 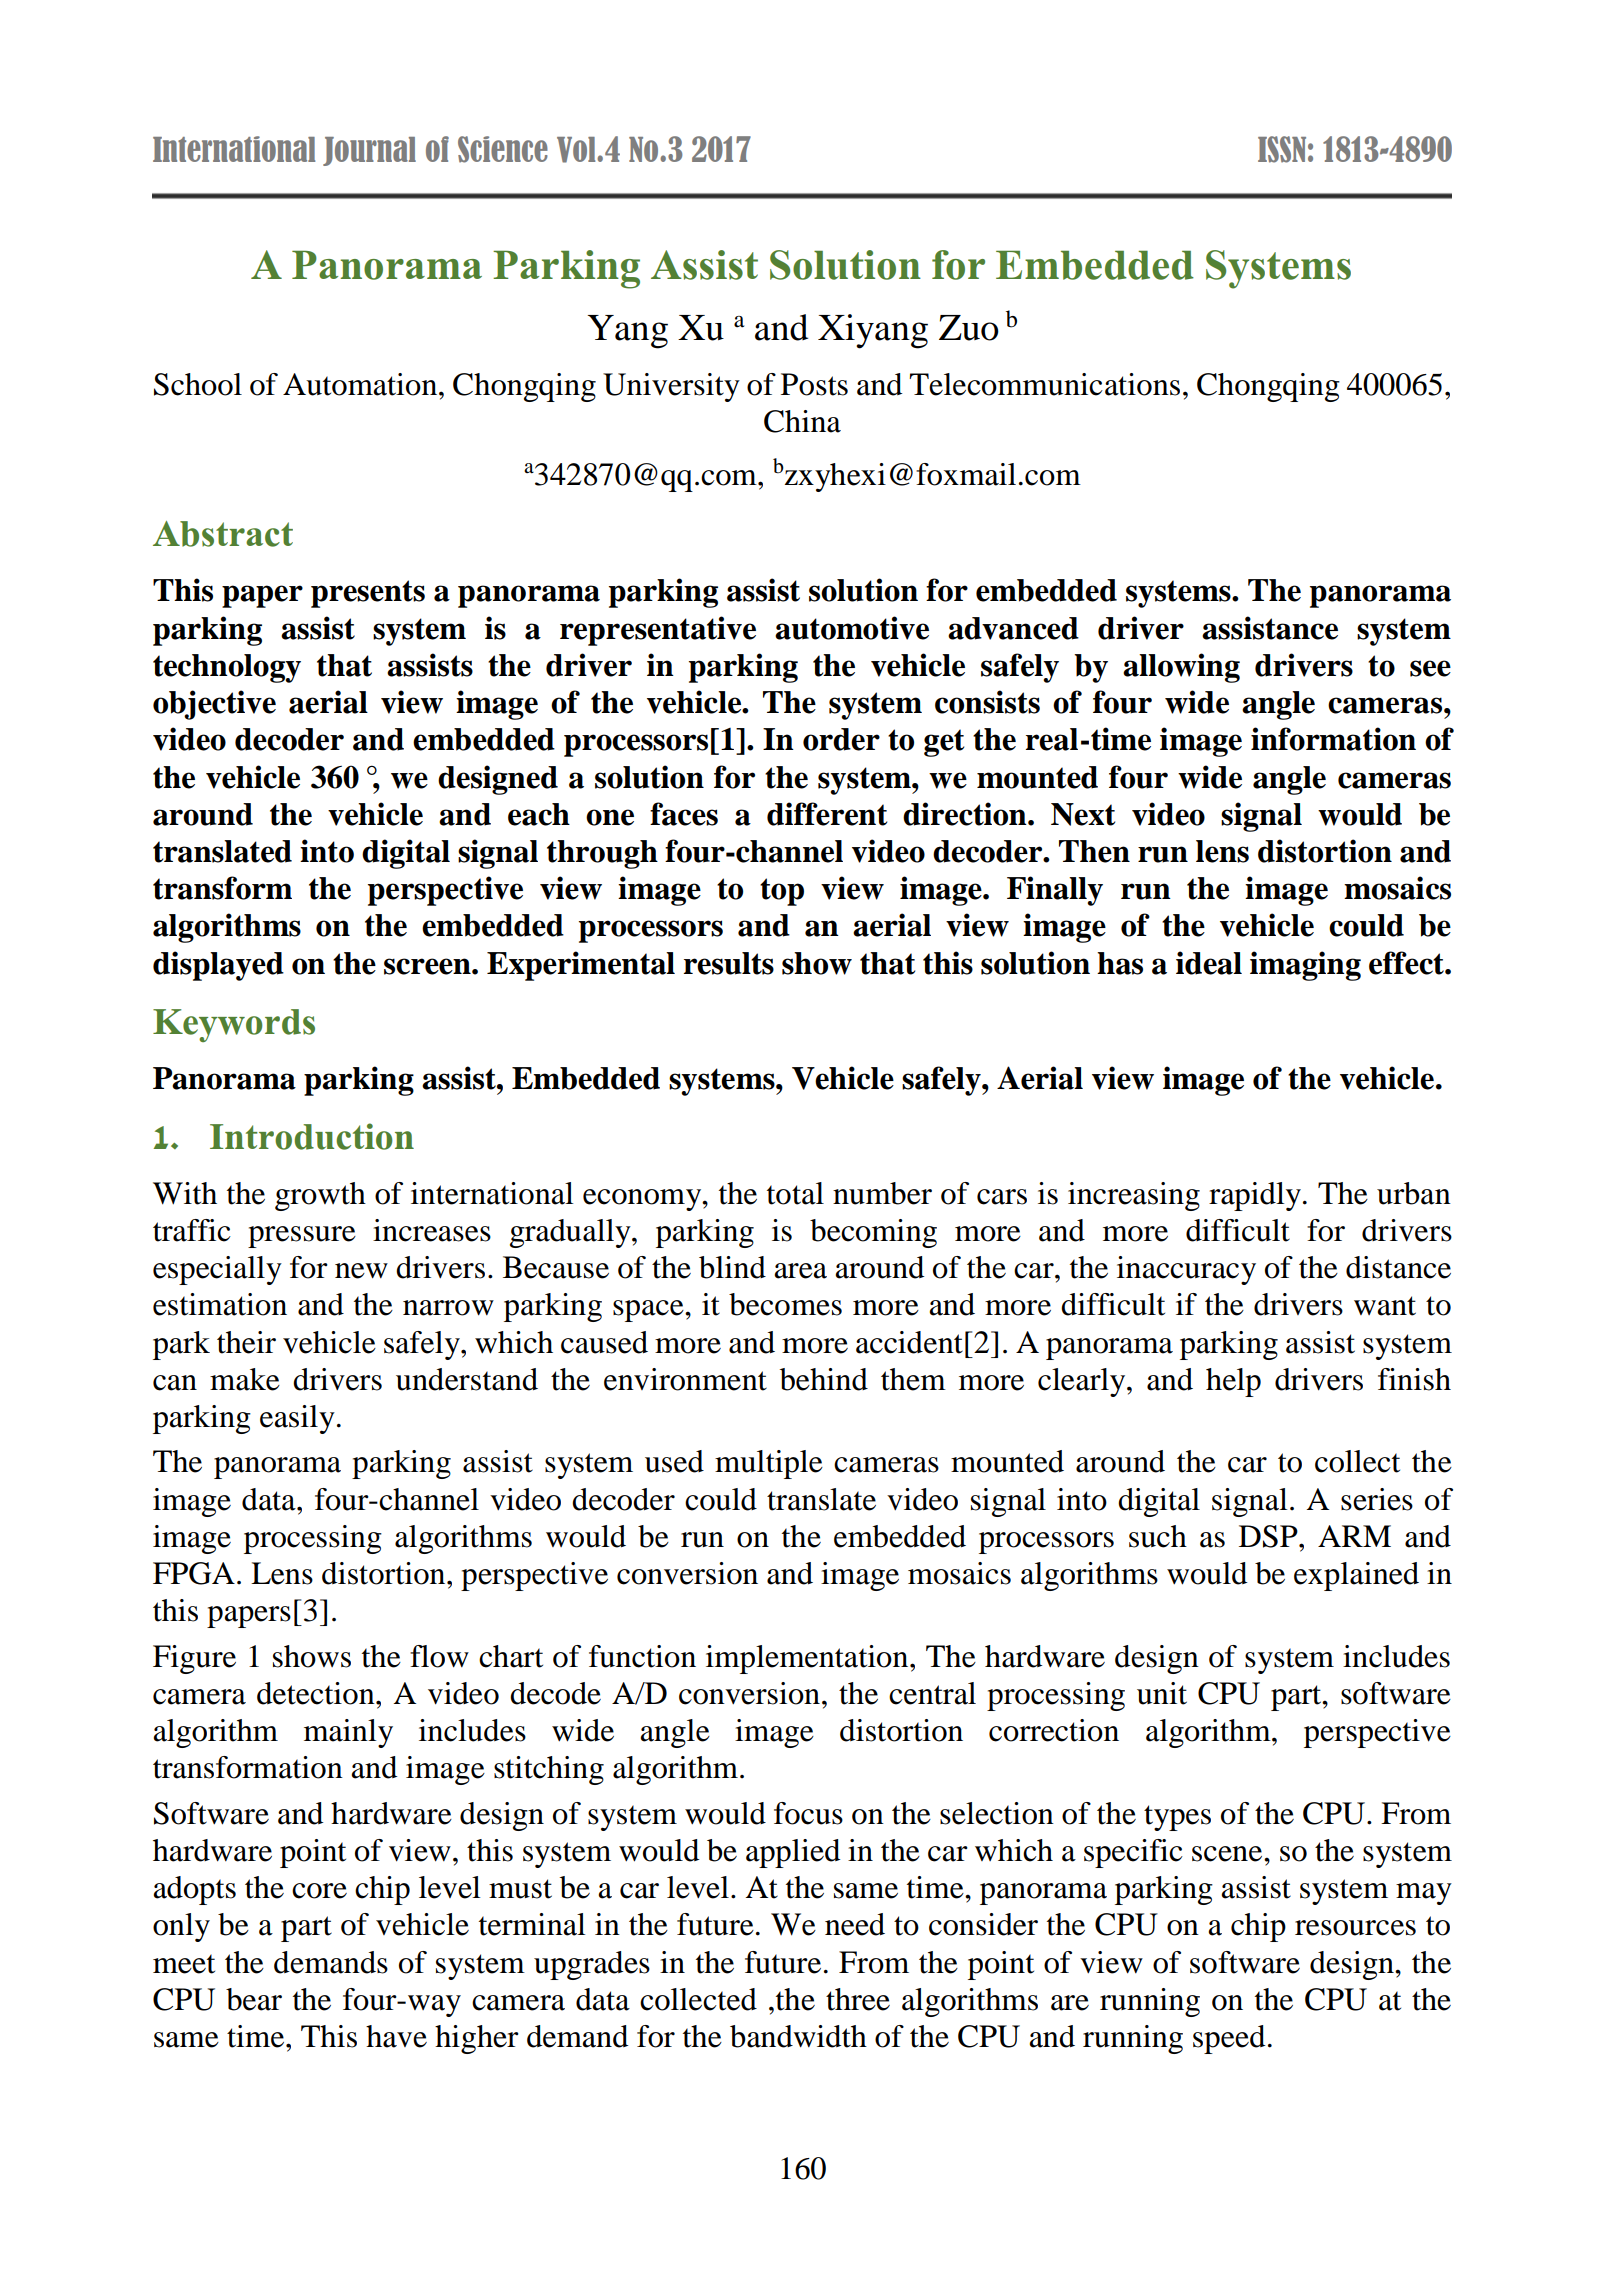 What do you see at coordinates (254, 1999) in the screenshot?
I see `bear` at bounding box center [254, 1999].
